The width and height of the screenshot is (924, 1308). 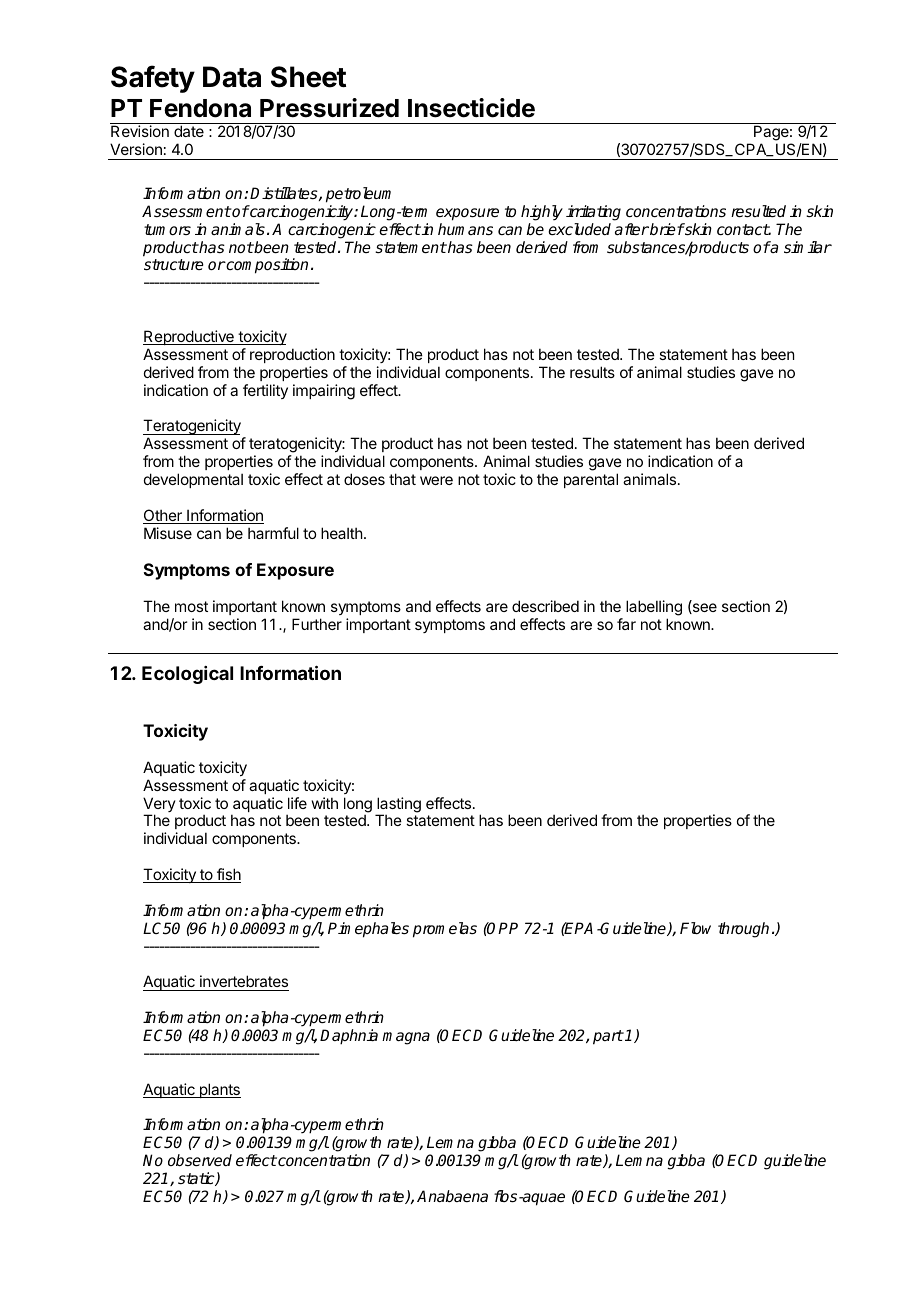 I want to click on Insecticide, so click(x=471, y=108).
